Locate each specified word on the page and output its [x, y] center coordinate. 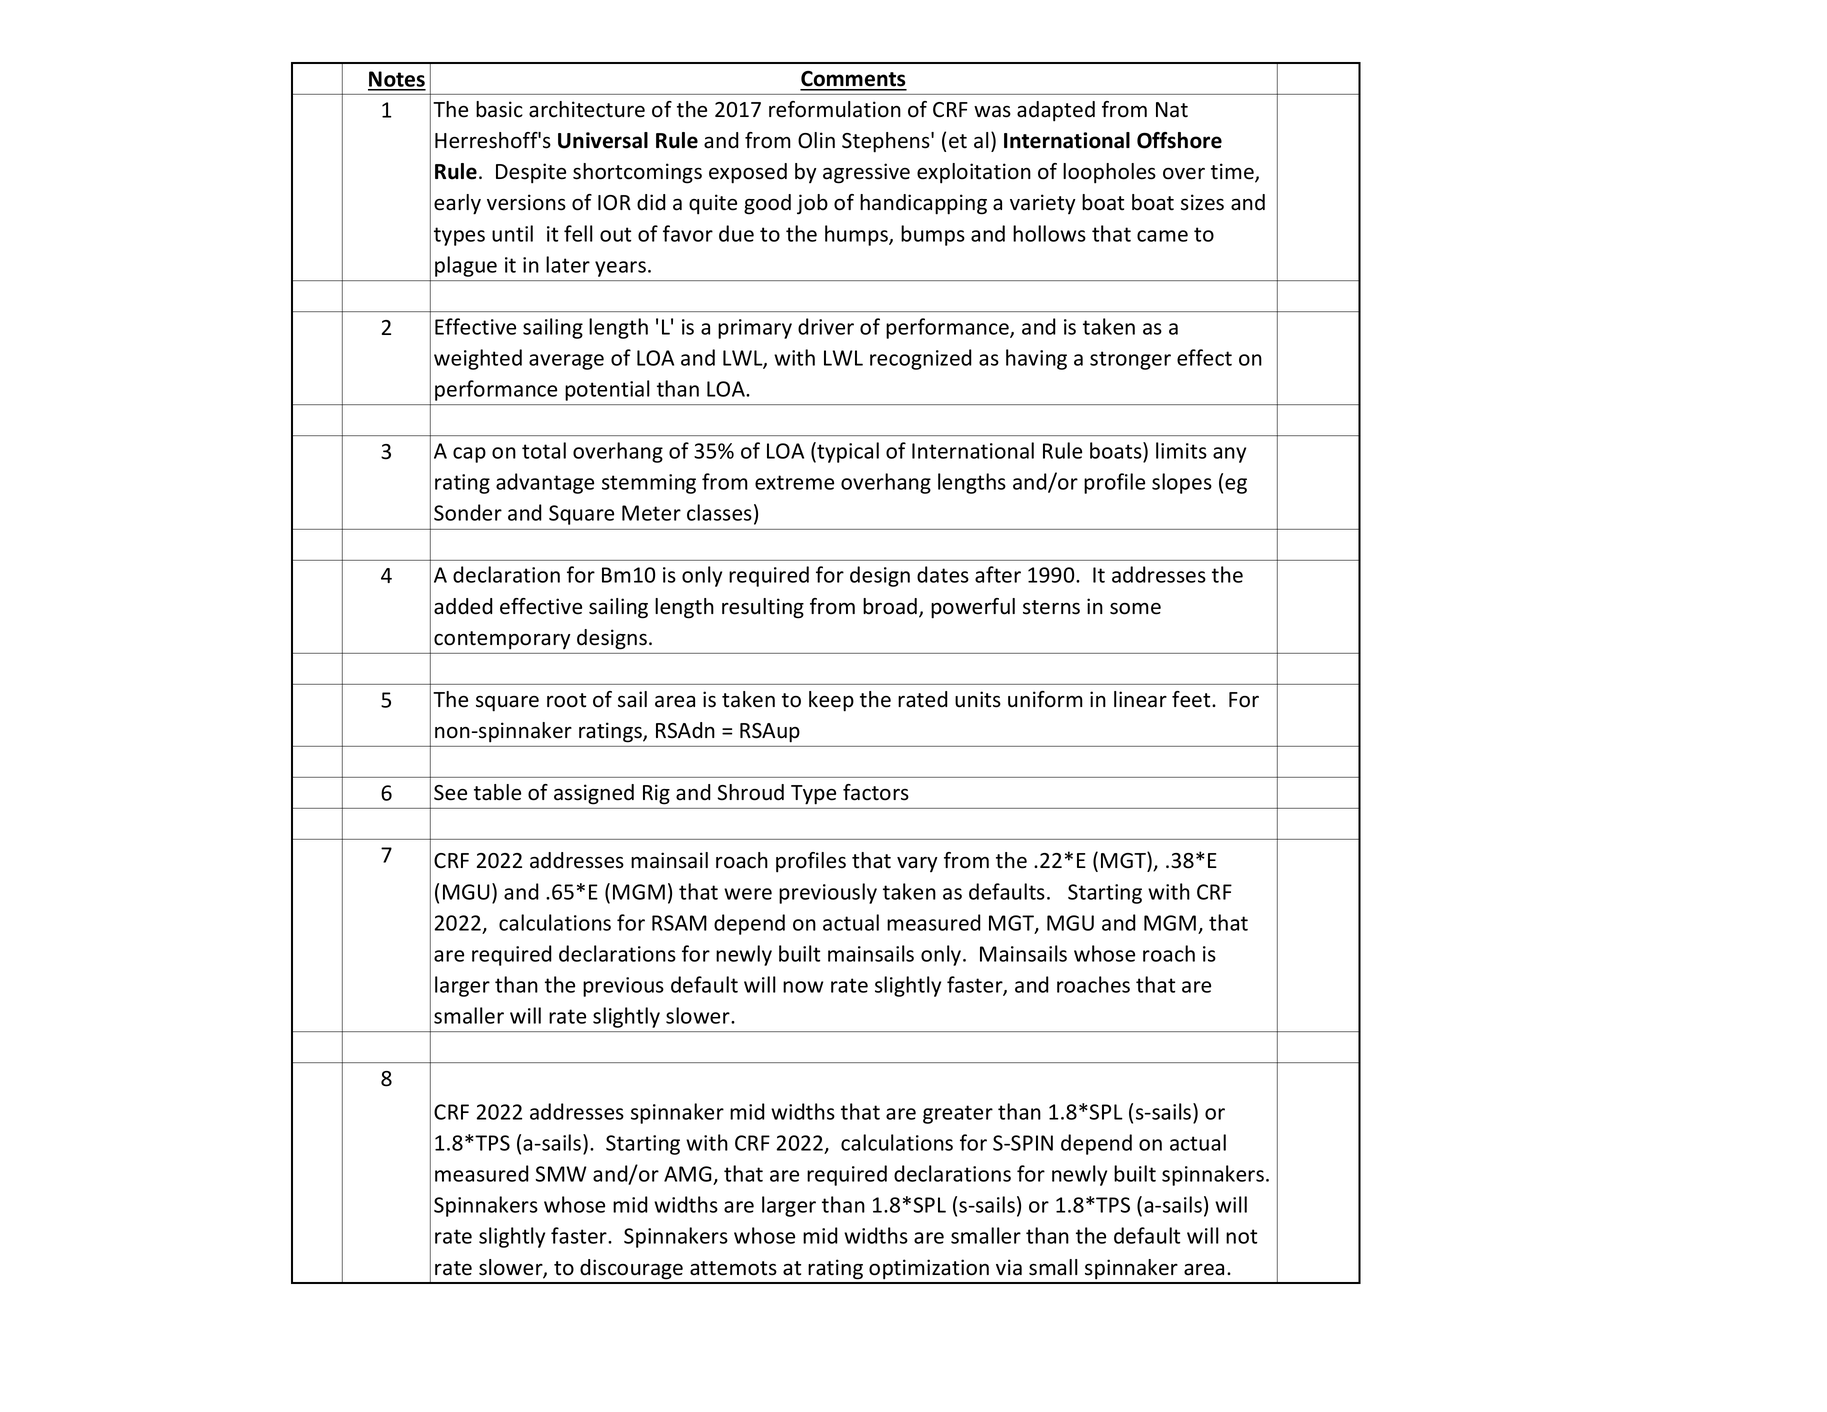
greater [958, 1114]
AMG [689, 1175]
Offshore [1179, 140]
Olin [816, 140]
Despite [531, 173]
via [1009, 1267]
